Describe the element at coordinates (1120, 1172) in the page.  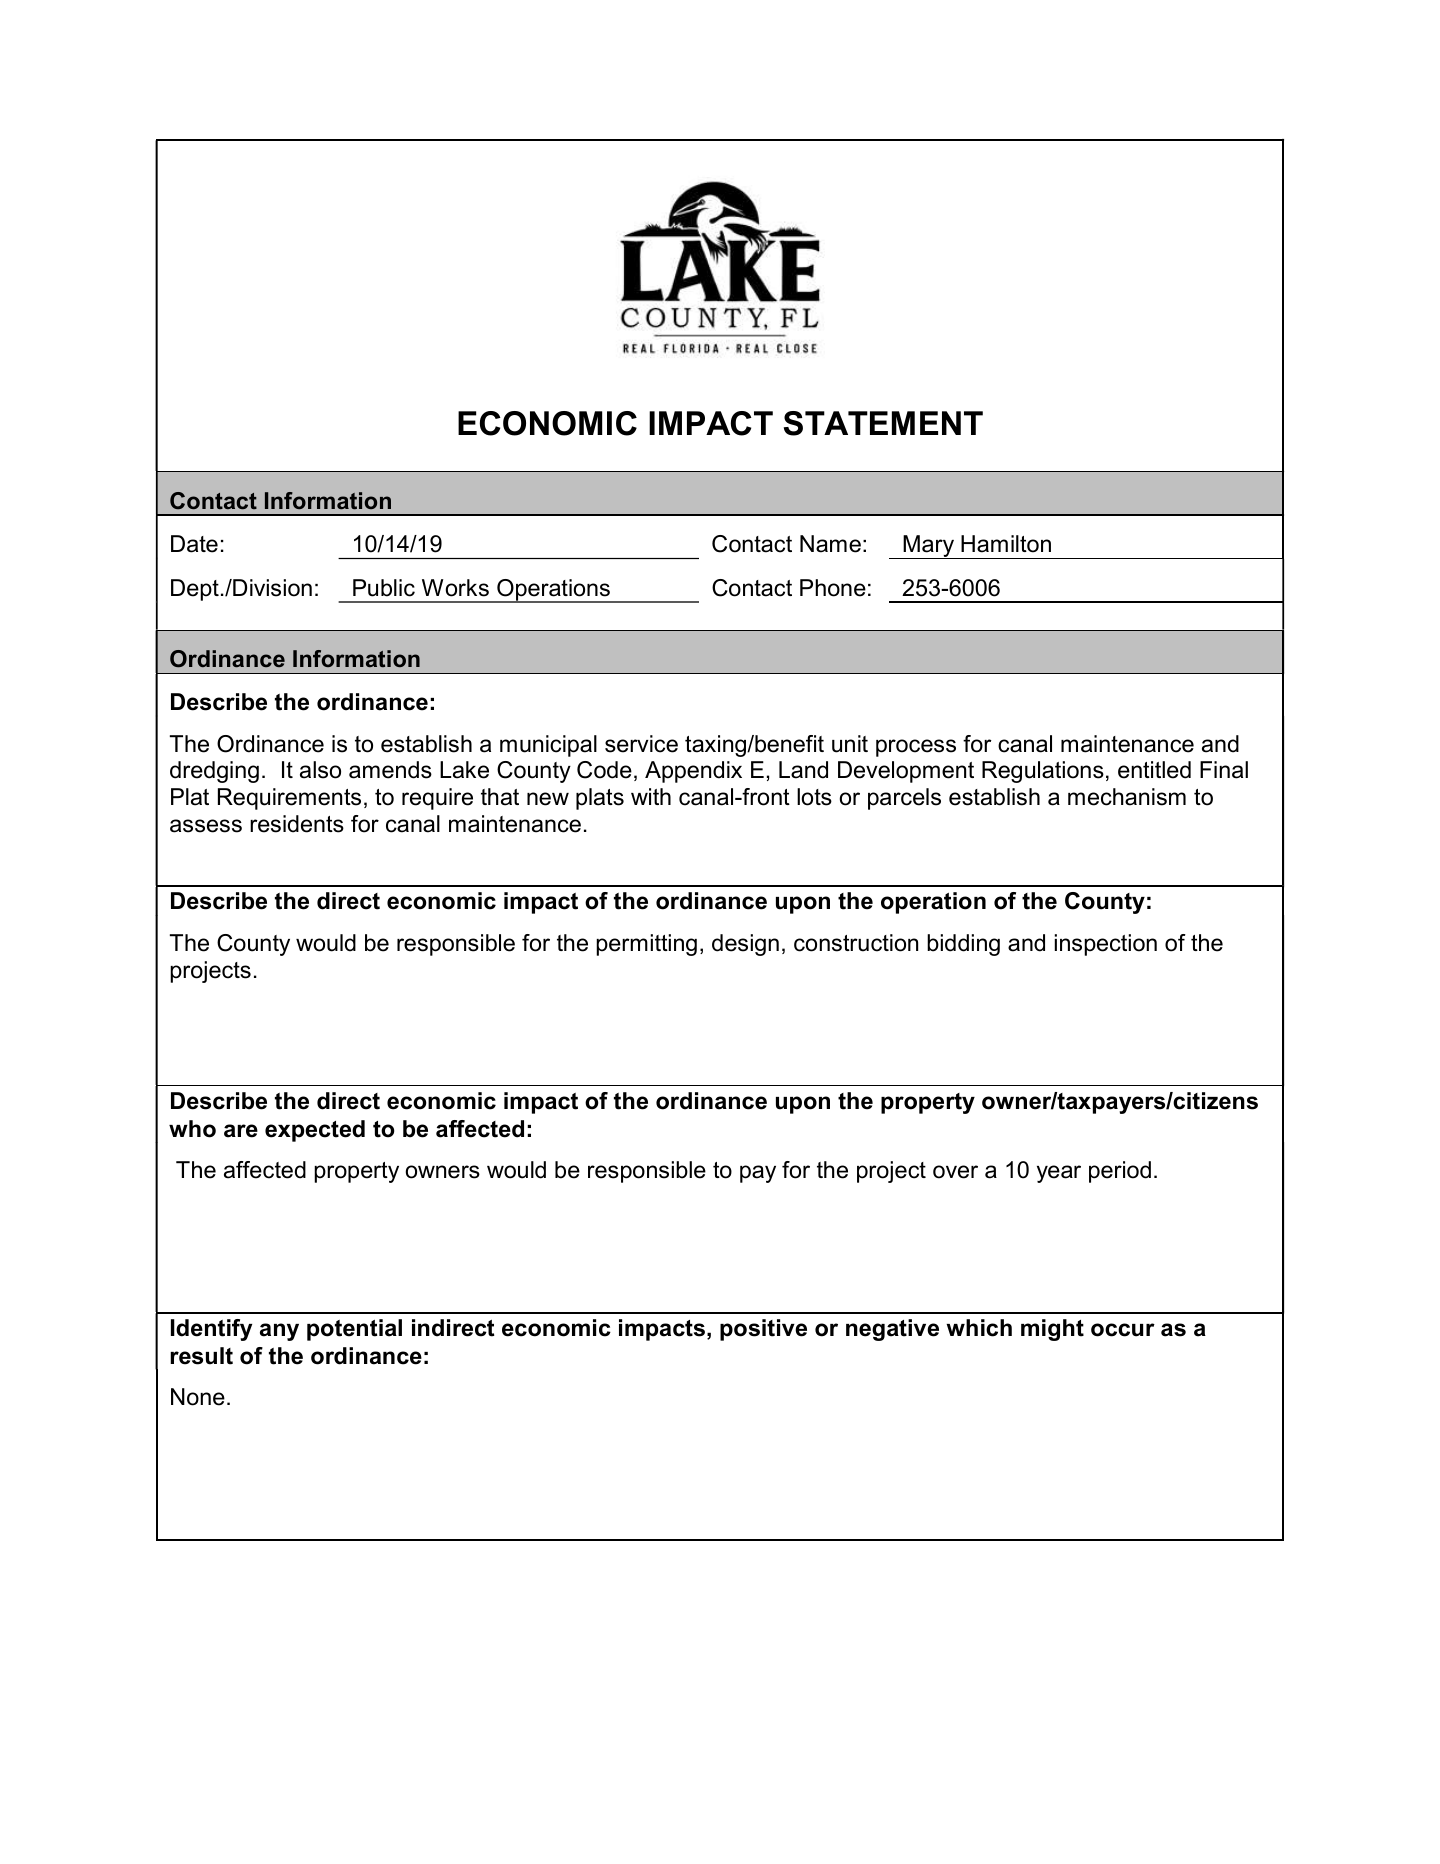
I see `period` at that location.
